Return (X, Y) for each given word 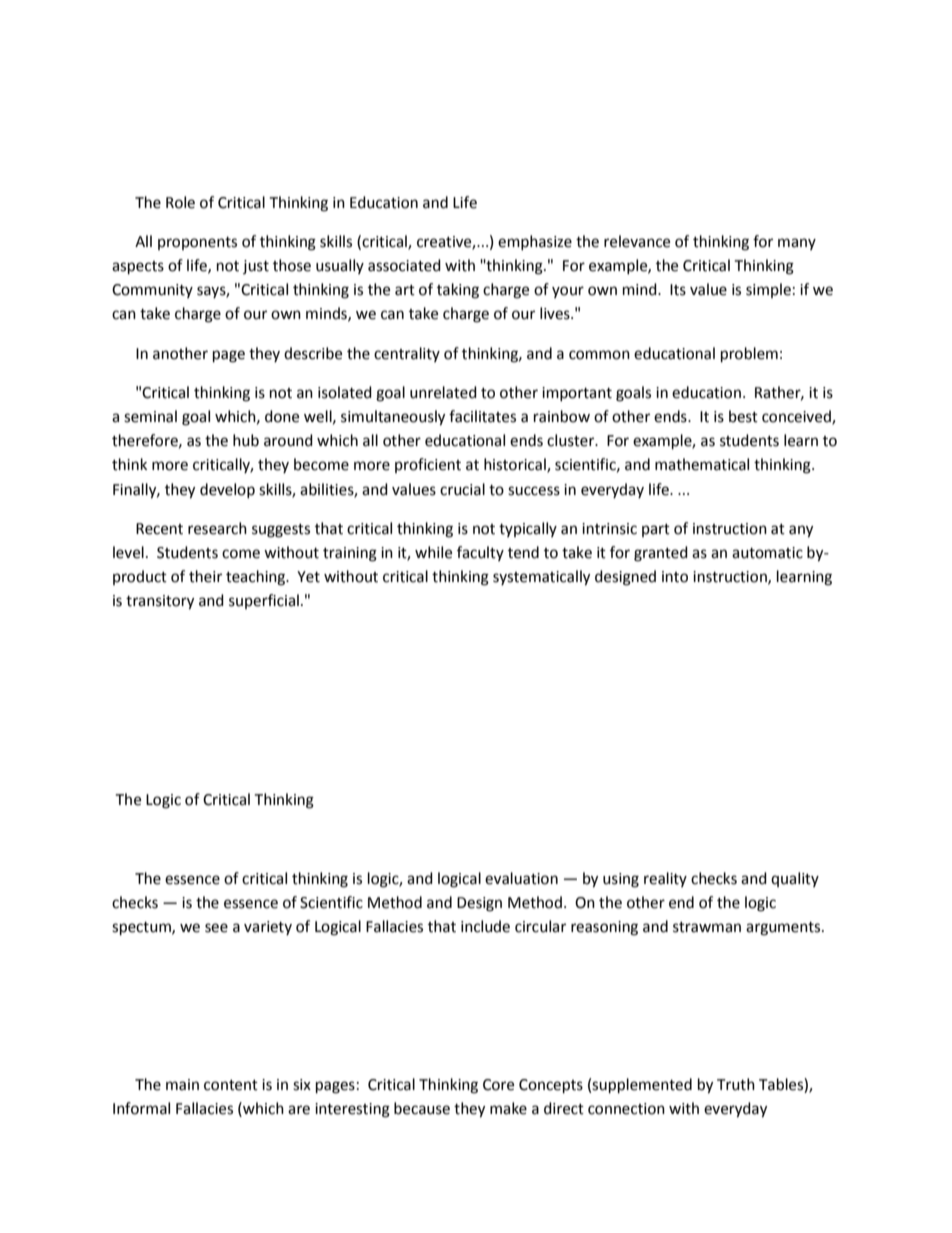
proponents (197, 243)
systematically (541, 578)
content (231, 1085)
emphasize (535, 242)
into (675, 577)
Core (498, 1085)
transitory (160, 602)
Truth (736, 1084)
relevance (637, 241)
